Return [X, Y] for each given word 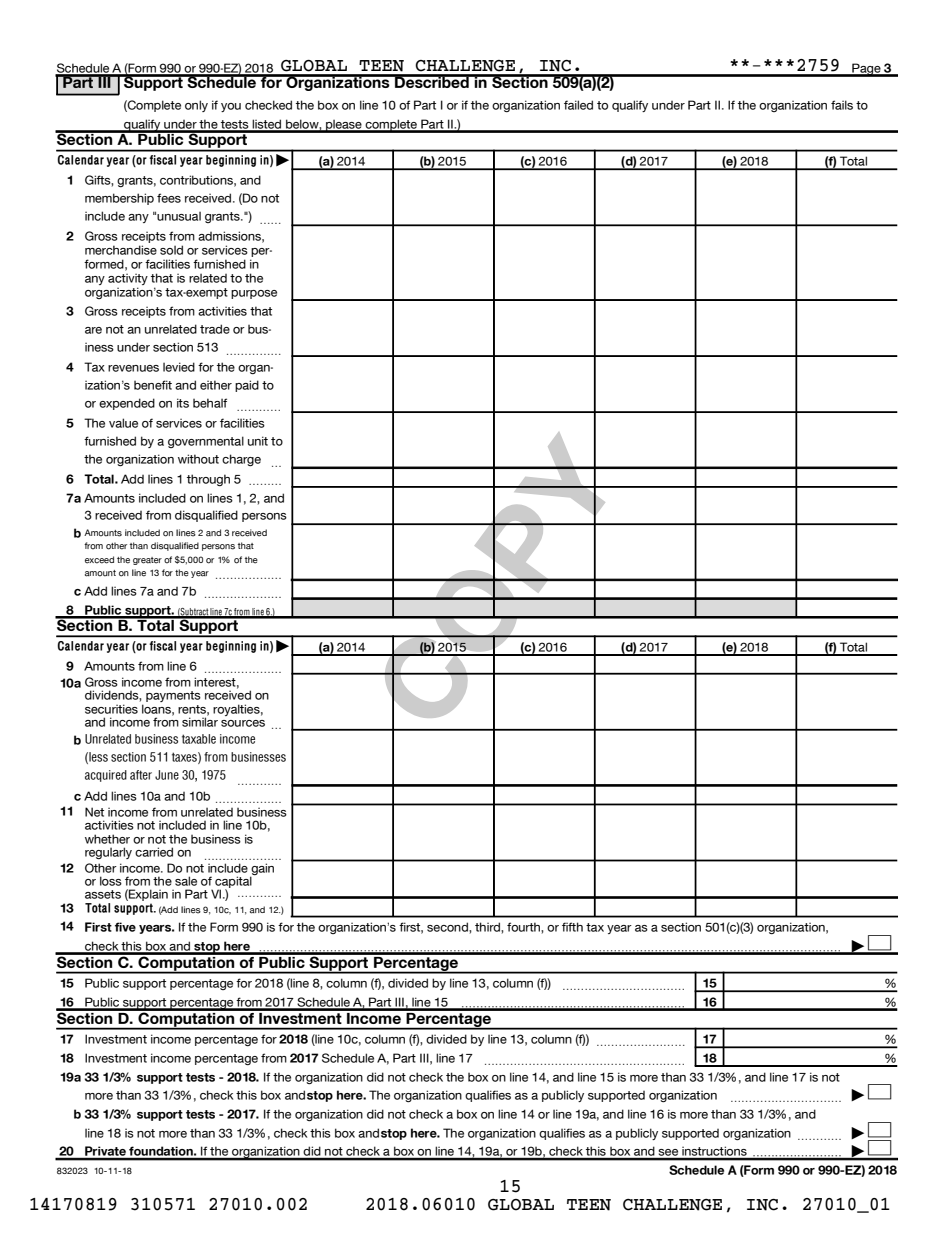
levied [179, 367]
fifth [572, 927]
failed [578, 105]
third [488, 927]
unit [258, 441]
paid [247, 386]
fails [842, 105]
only [196, 106]
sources [243, 723]
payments [173, 696]
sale [186, 881]
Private [105, 1152]
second [448, 927]
